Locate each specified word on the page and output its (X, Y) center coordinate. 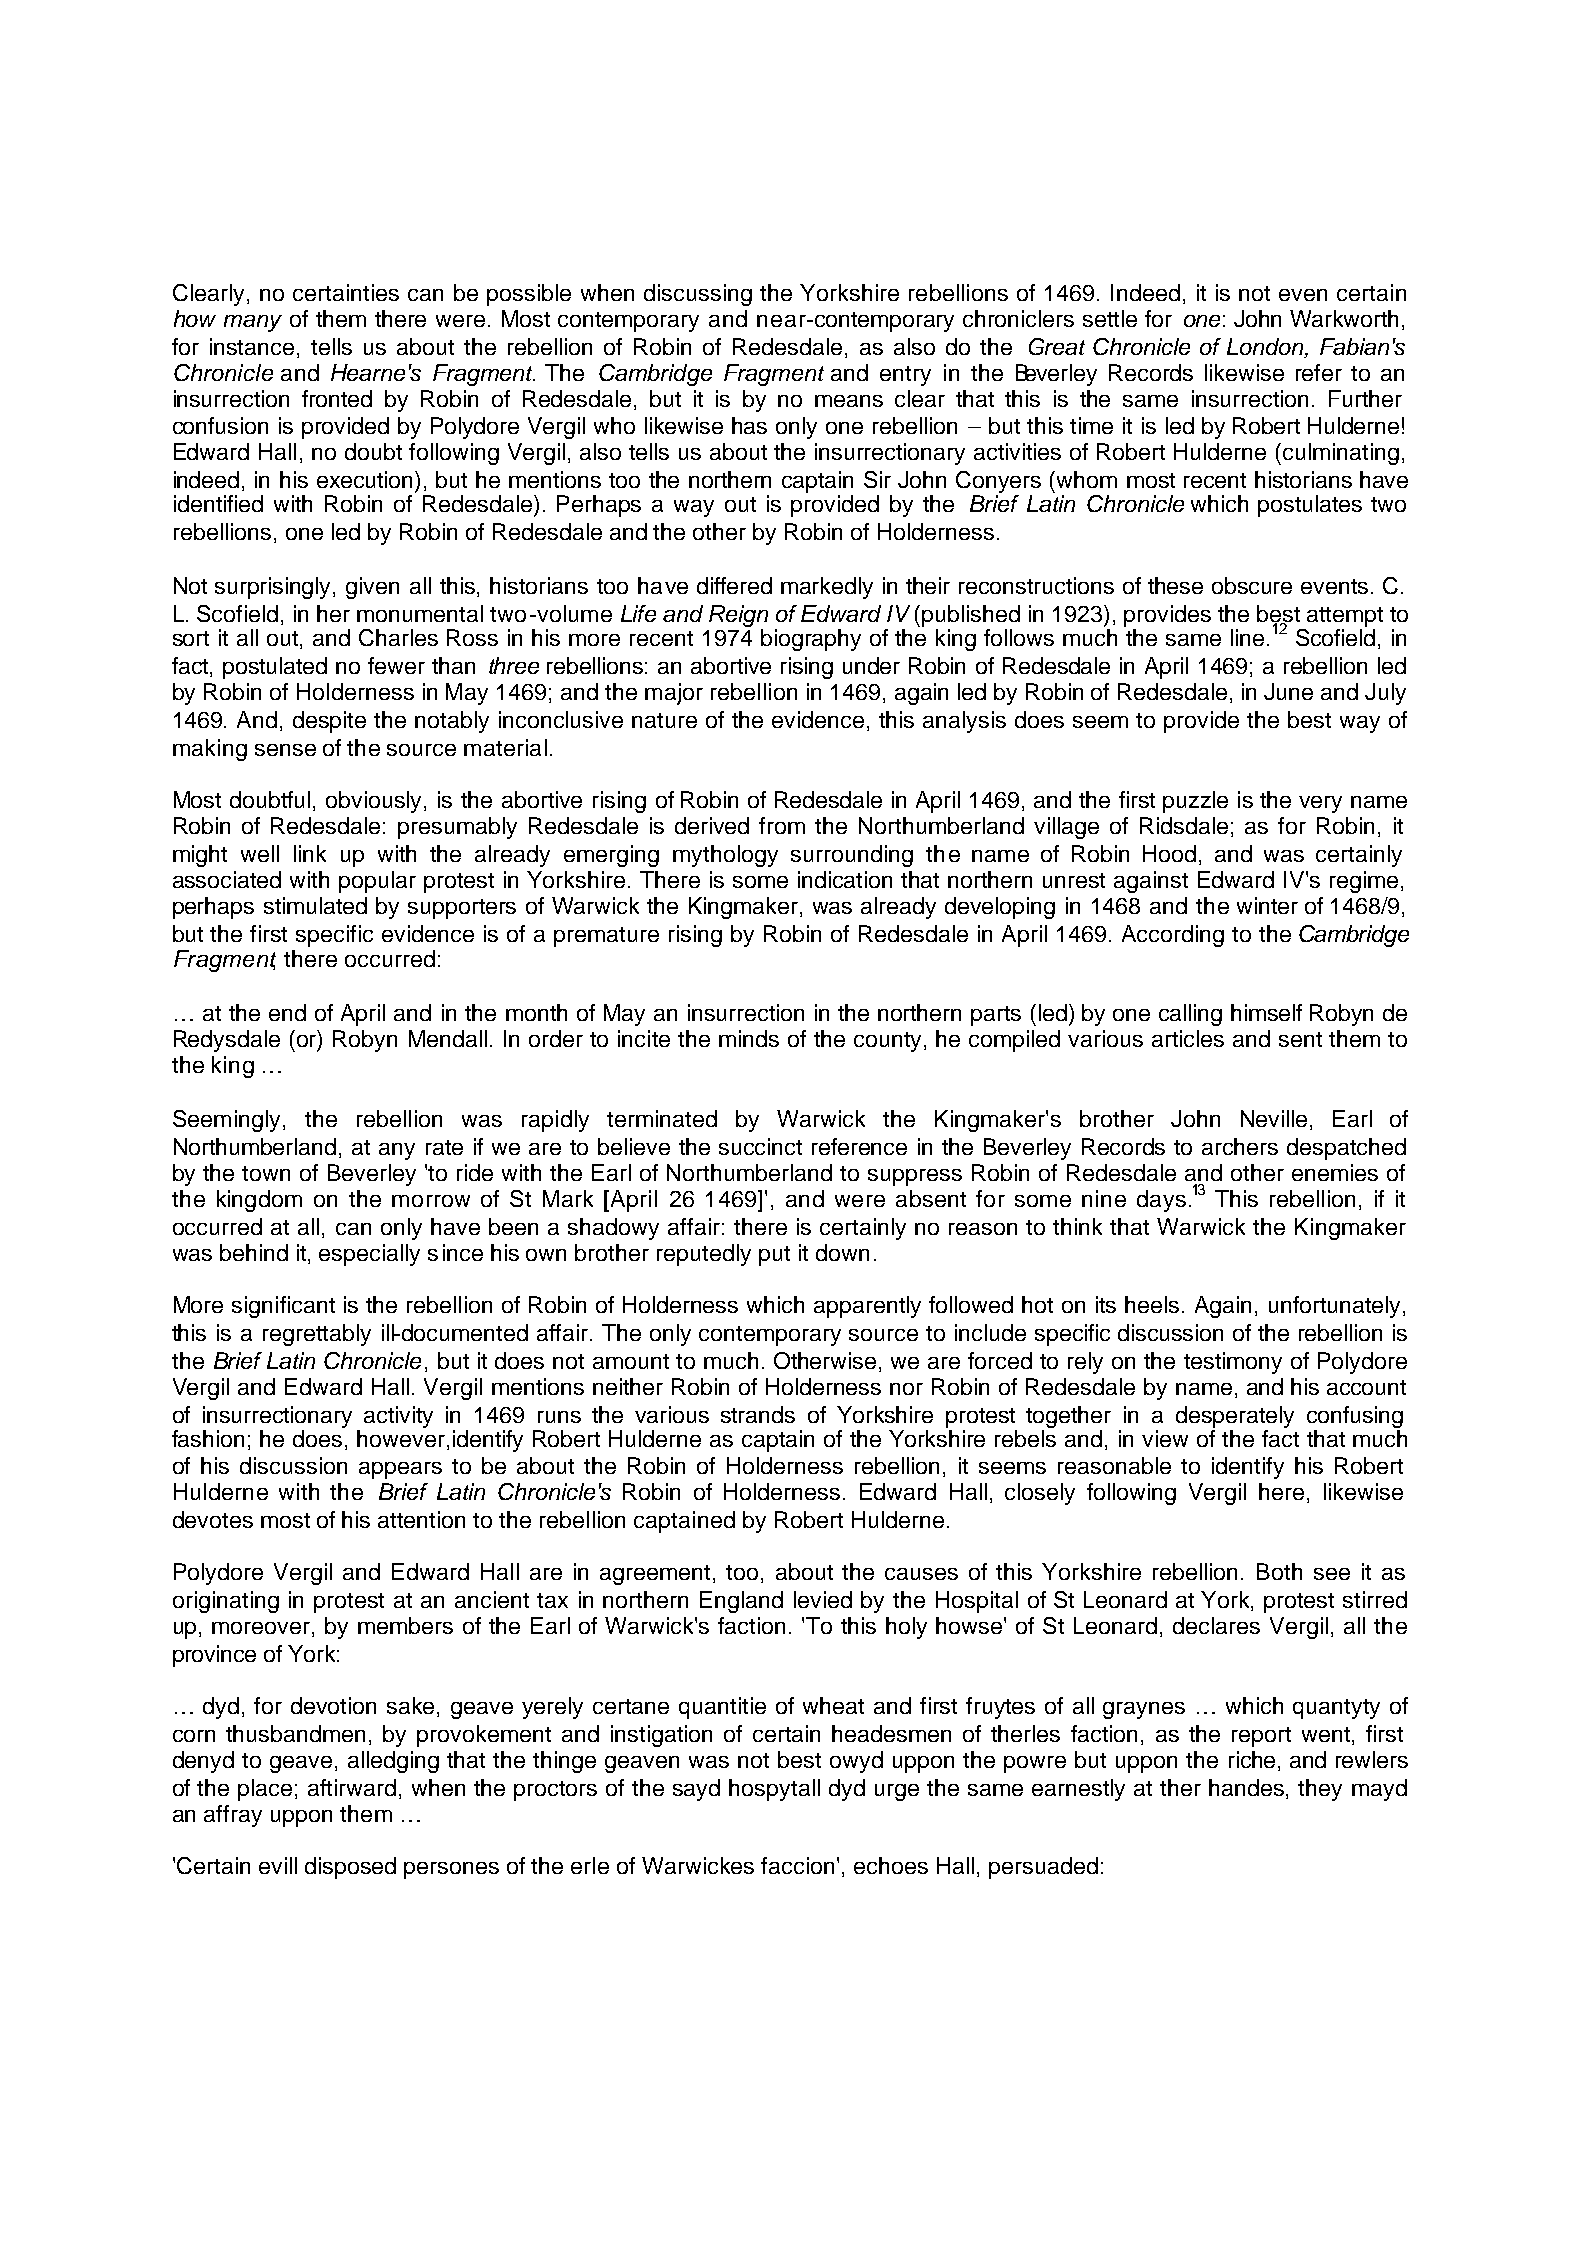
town (266, 1173)
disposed (350, 1868)
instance (252, 346)
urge (897, 1792)
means (849, 401)
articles (1188, 1038)
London (1266, 346)
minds (749, 1038)
